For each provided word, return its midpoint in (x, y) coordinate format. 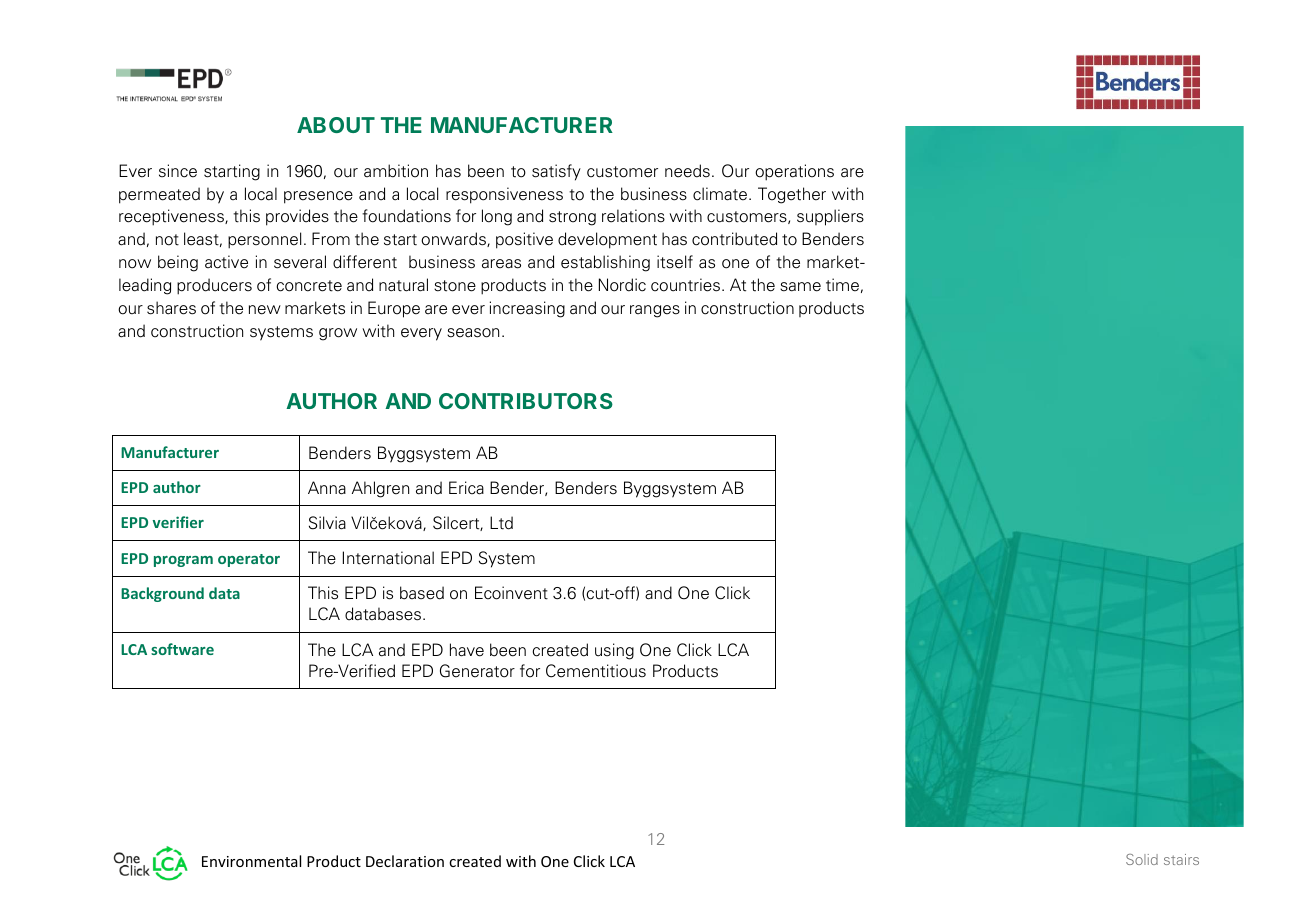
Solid (1142, 859)
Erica (466, 488)
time (842, 285)
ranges (655, 311)
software (182, 649)
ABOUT (336, 125)
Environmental (251, 861)
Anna (327, 488)
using (614, 651)
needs (687, 171)
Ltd (501, 523)
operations (794, 172)
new (265, 310)
